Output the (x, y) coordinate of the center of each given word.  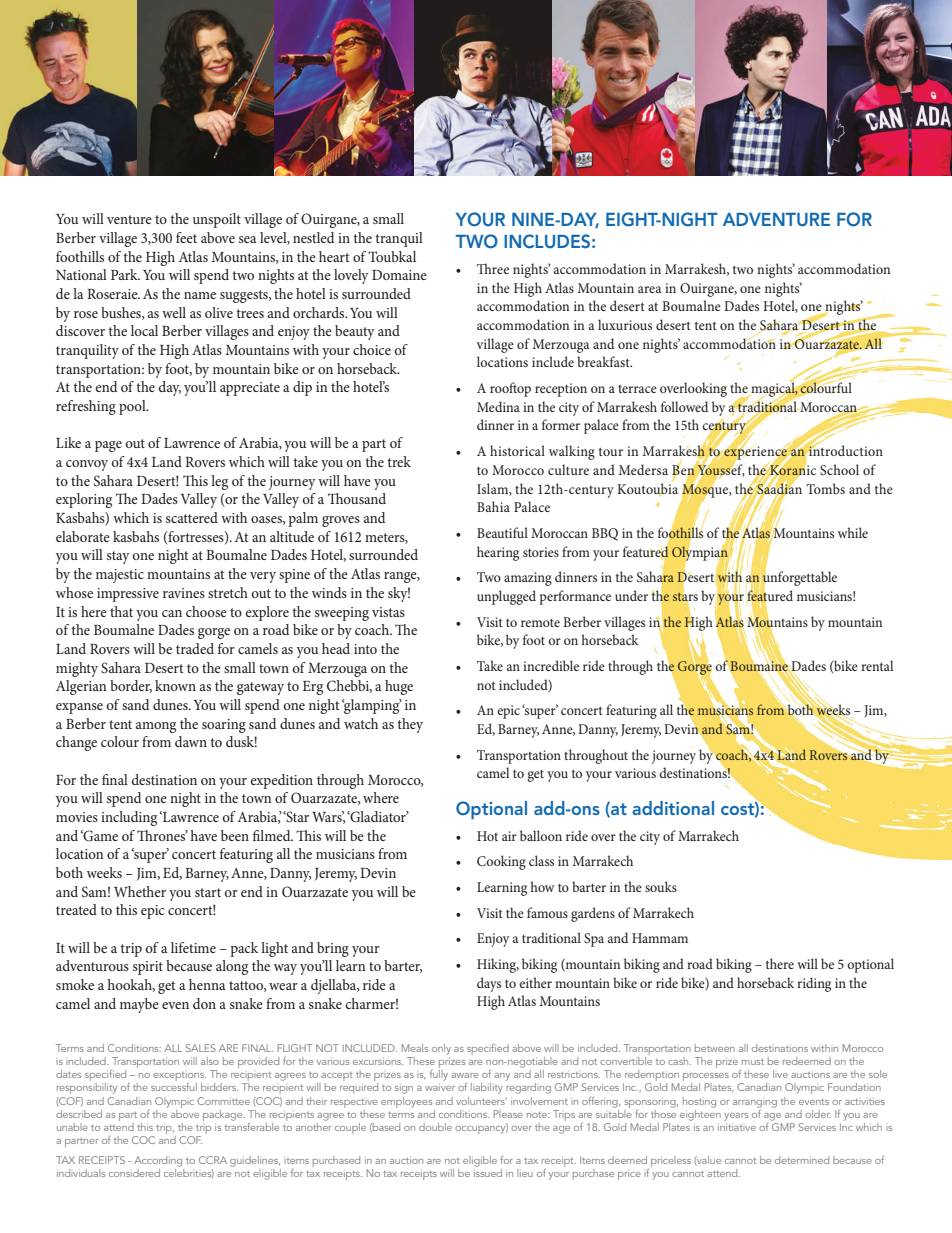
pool (133, 407)
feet (186, 237)
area (650, 289)
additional (673, 808)
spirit (148, 968)
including (129, 818)
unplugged (506, 597)
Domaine (399, 275)
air (509, 836)
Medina (498, 406)
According (158, 1161)
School (839, 469)
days (489, 984)
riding (814, 984)
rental (877, 665)
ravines (184, 593)
